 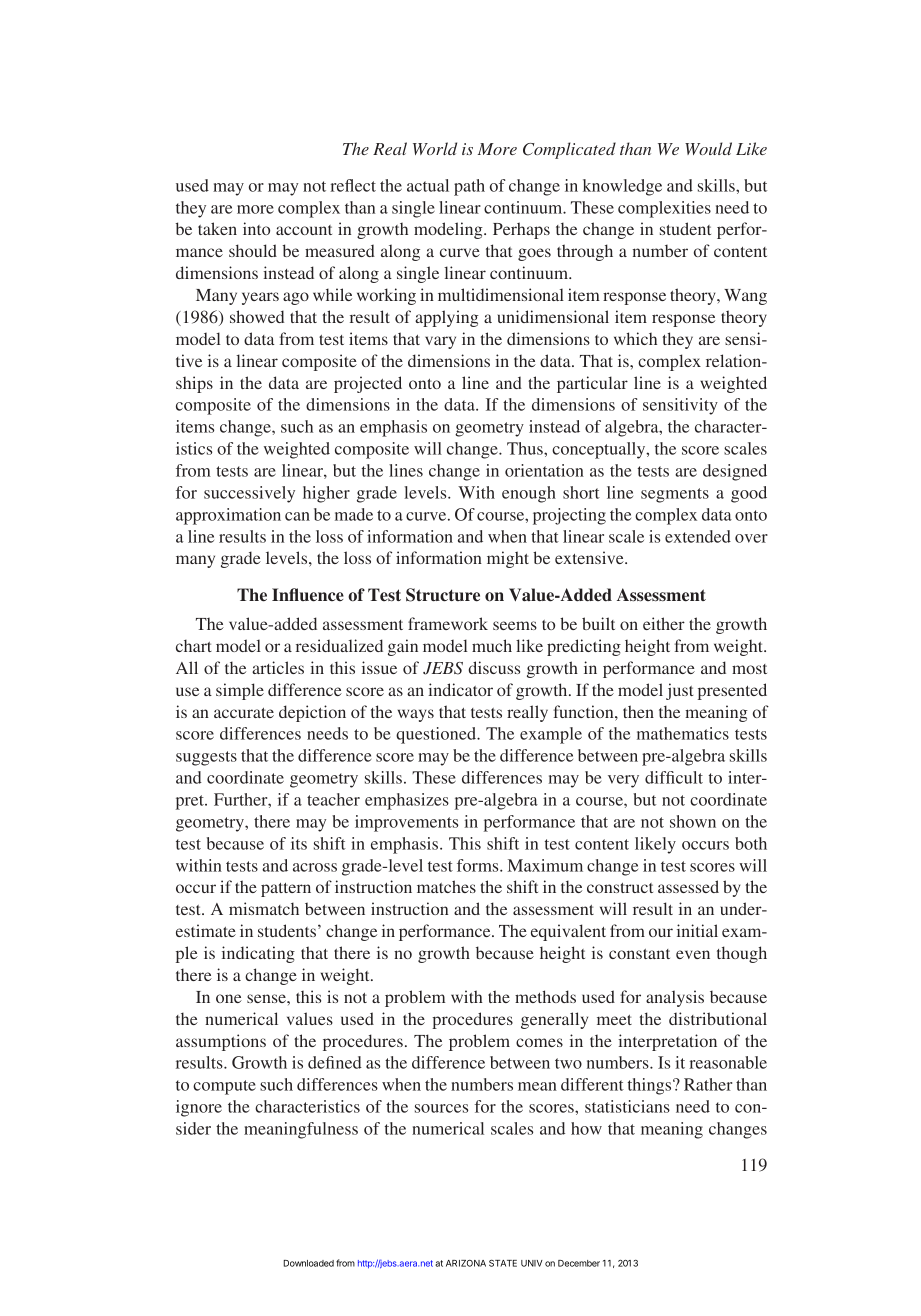 What do you see at coordinates (460, 689) in the screenshot?
I see `indicator` at bounding box center [460, 689].
